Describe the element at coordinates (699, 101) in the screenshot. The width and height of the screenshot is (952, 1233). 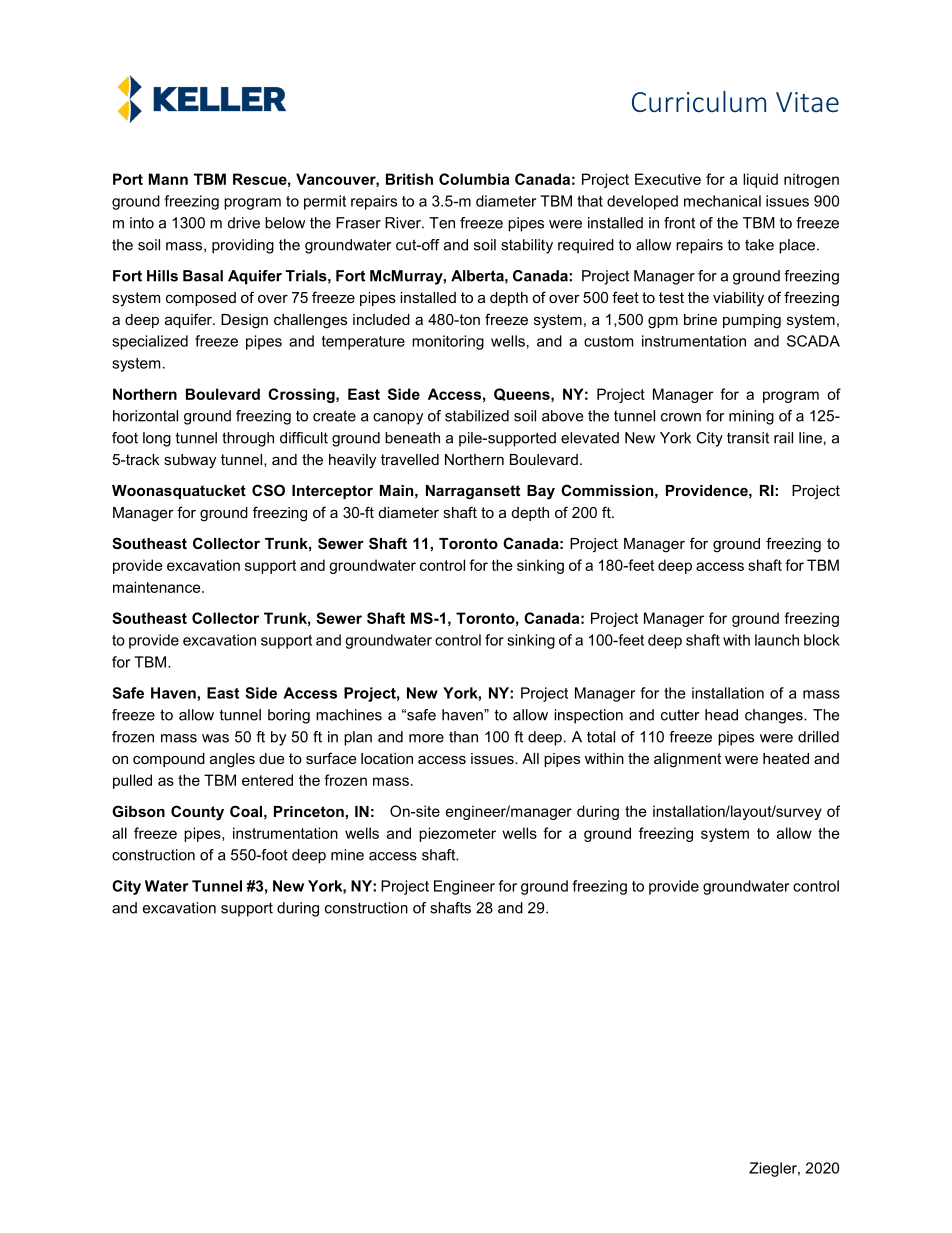
I see `Curriculum` at that location.
